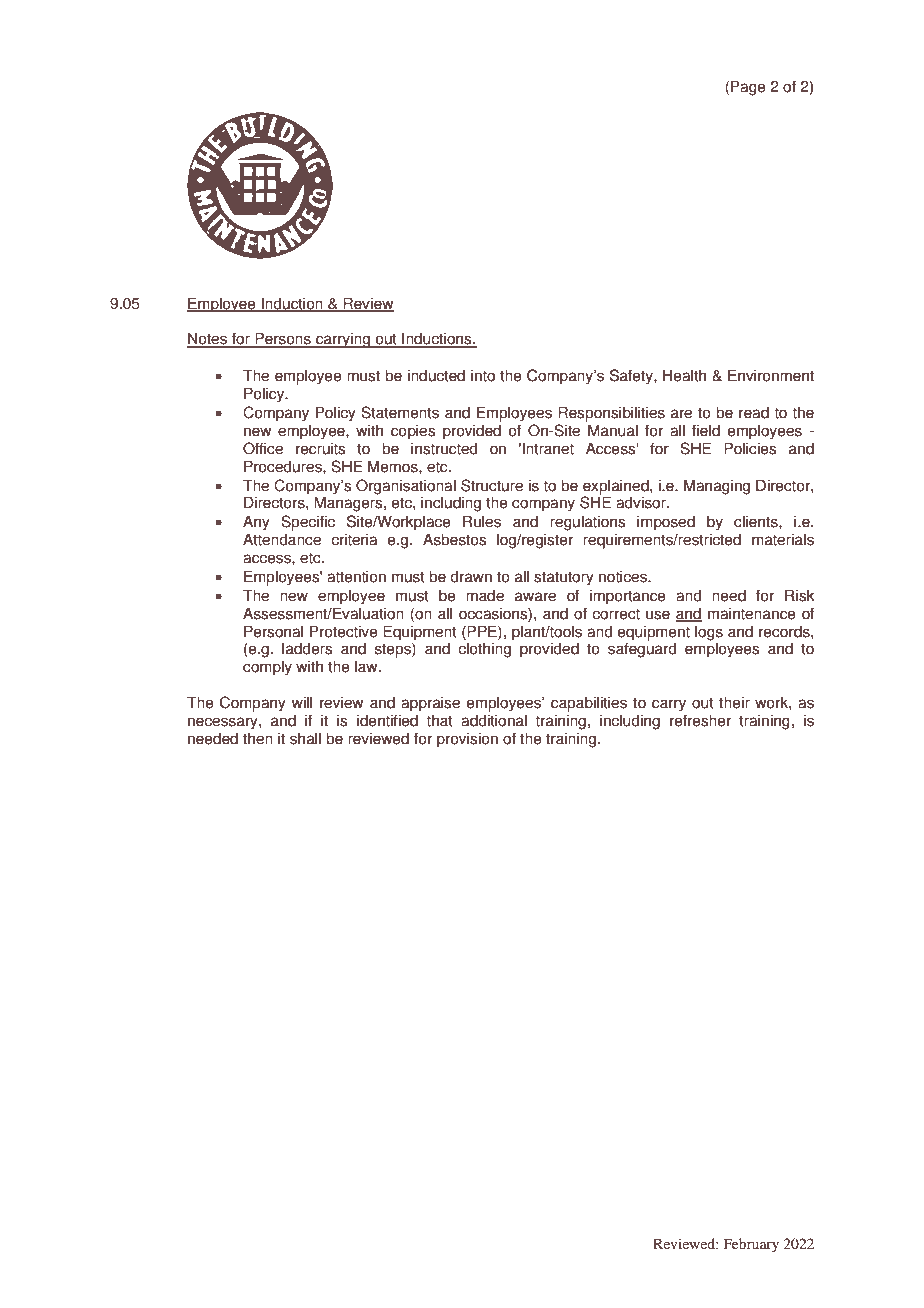 The image size is (924, 1308). Describe the element at coordinates (717, 487) in the screenshot. I see `Managing` at that location.
